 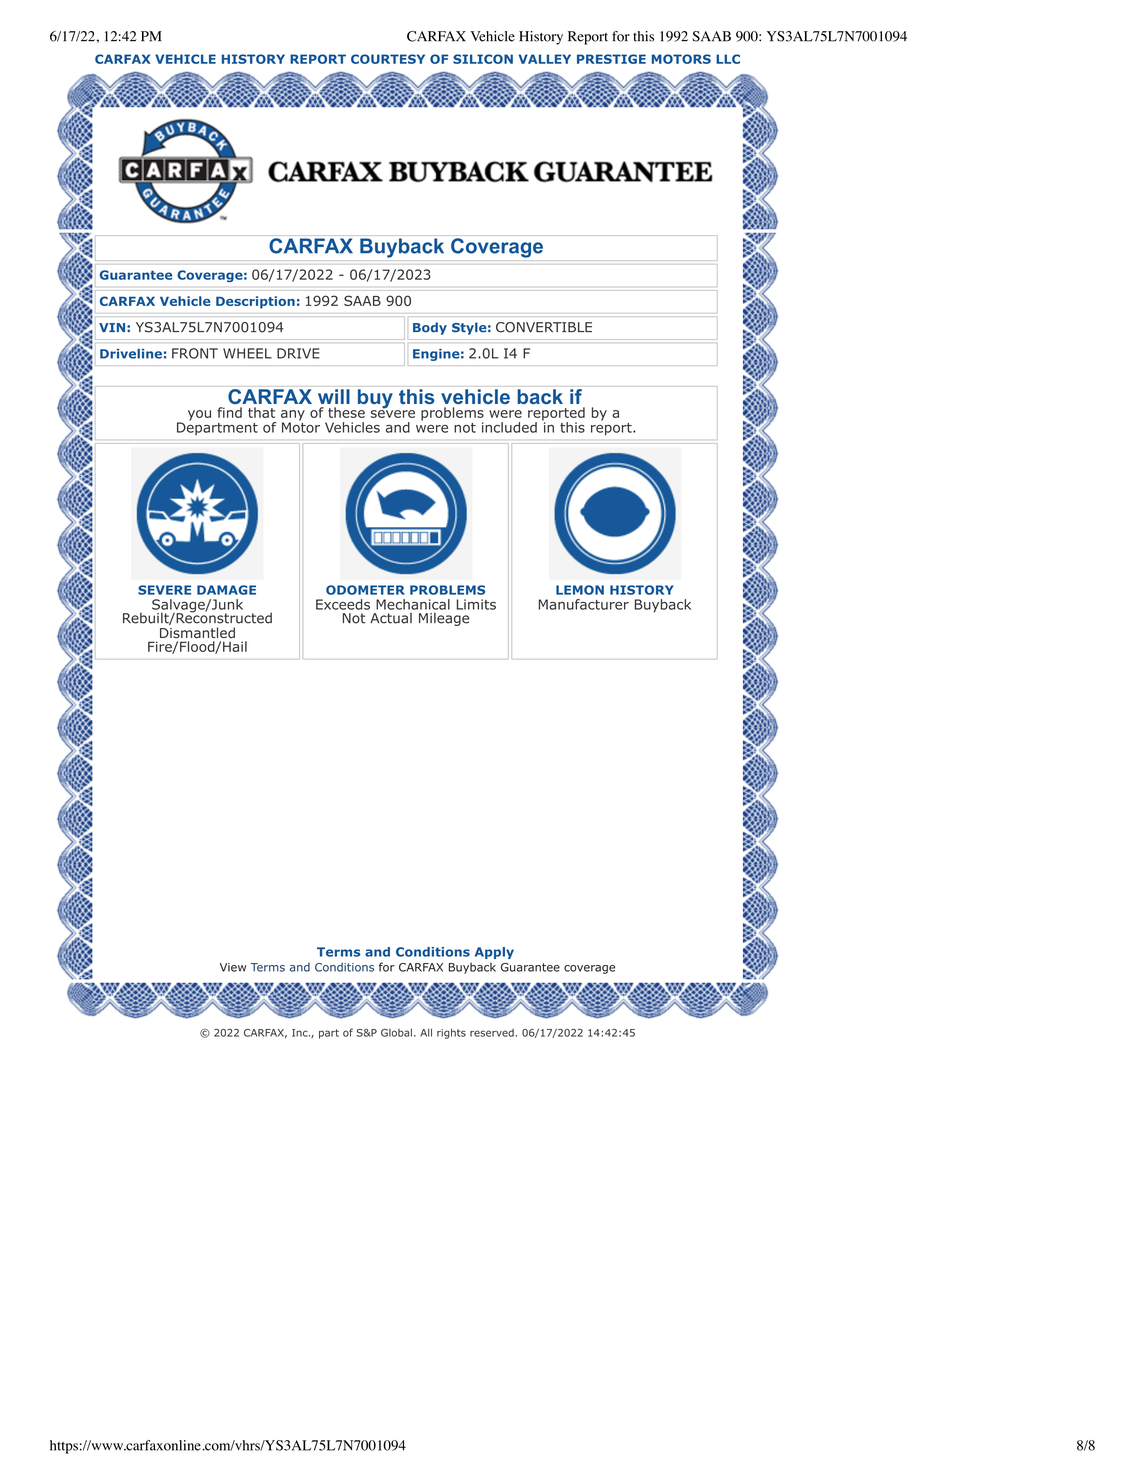 What do you see at coordinates (584, 604) in the page?
I see `Manufacturer` at bounding box center [584, 604].
